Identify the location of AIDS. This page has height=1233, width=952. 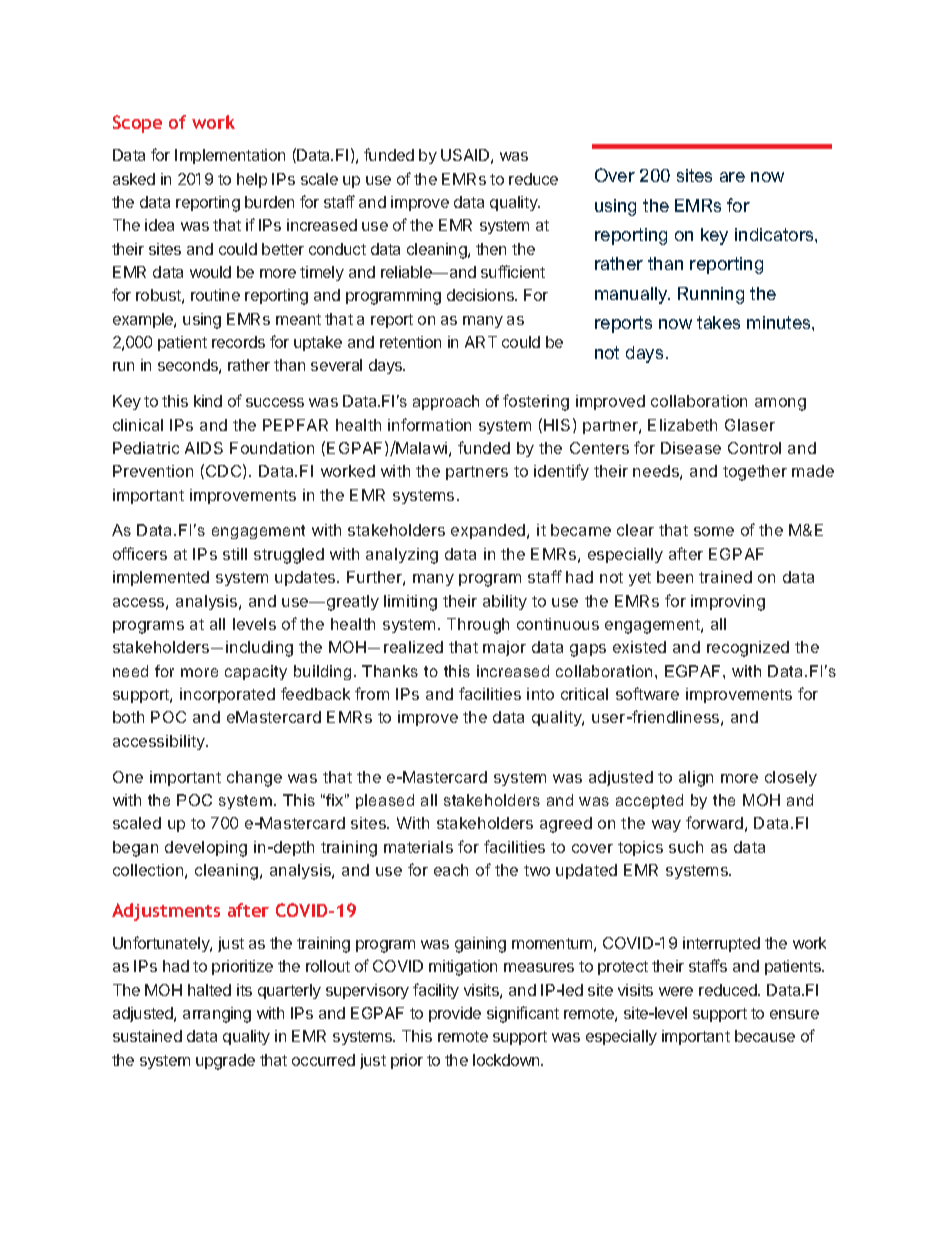
(204, 448).
